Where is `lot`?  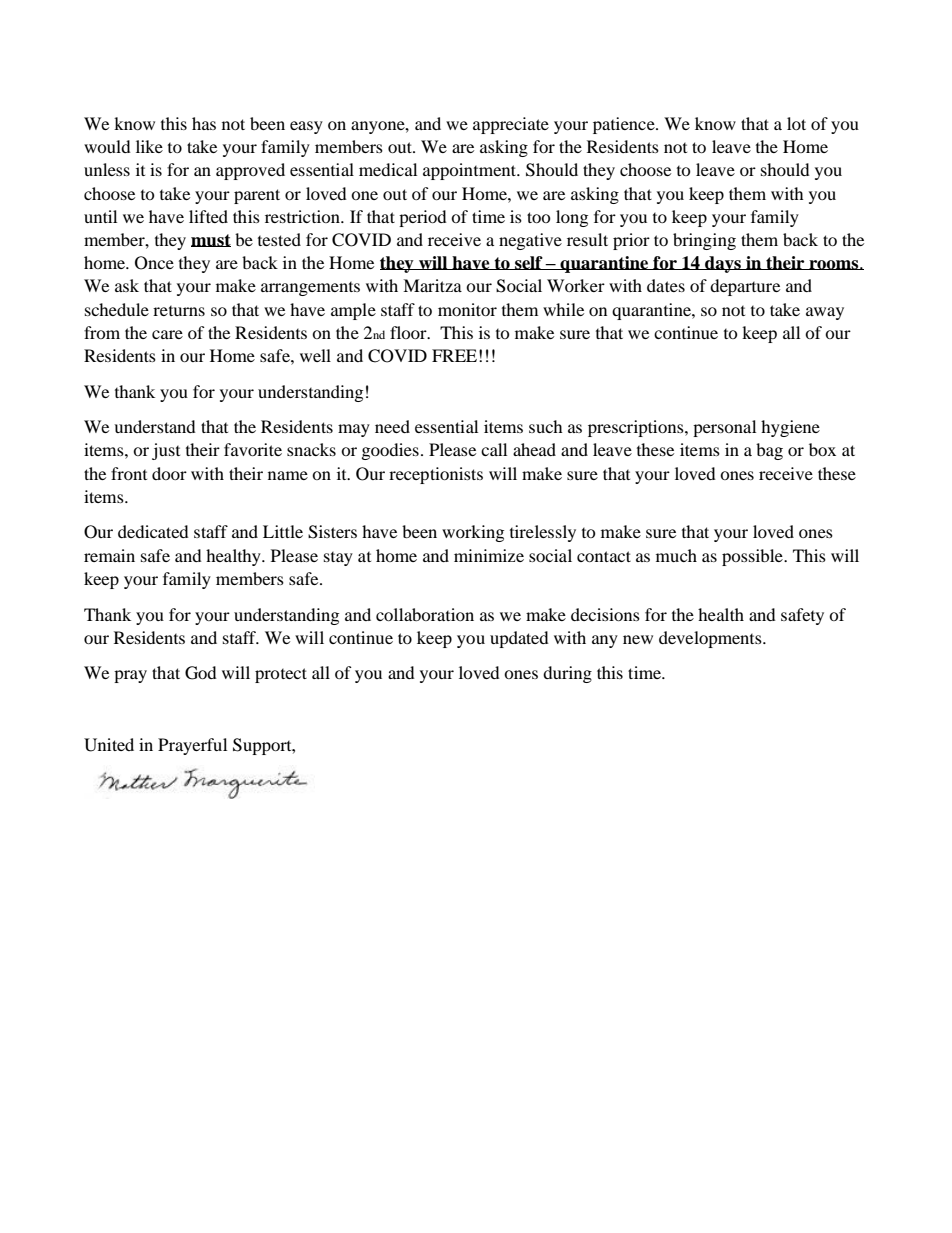 lot is located at coordinates (796, 123).
